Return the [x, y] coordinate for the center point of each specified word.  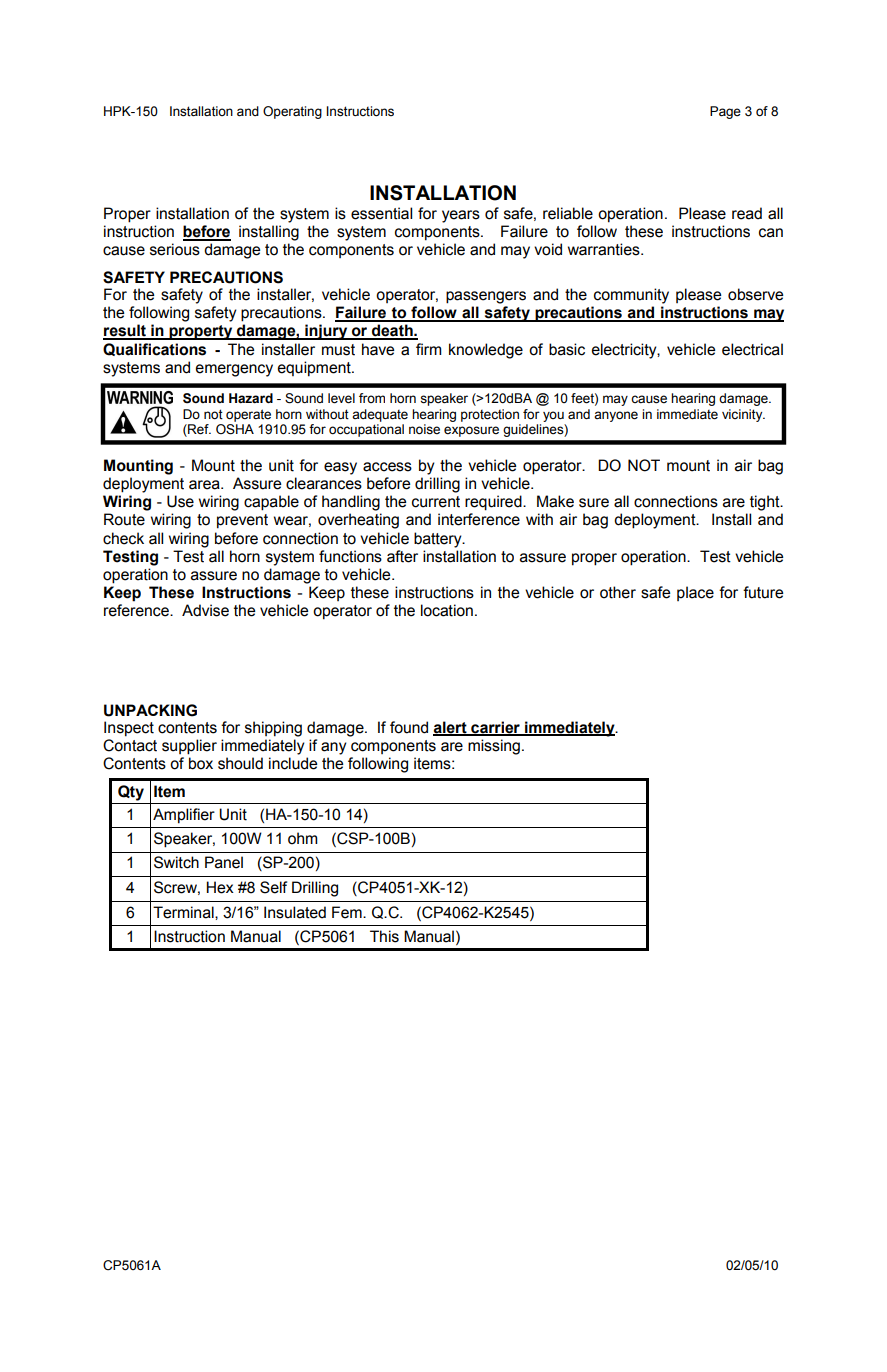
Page [725, 112]
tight [766, 503]
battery [439, 540]
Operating [292, 112]
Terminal [184, 912]
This [384, 936]
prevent [242, 521]
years [461, 216]
